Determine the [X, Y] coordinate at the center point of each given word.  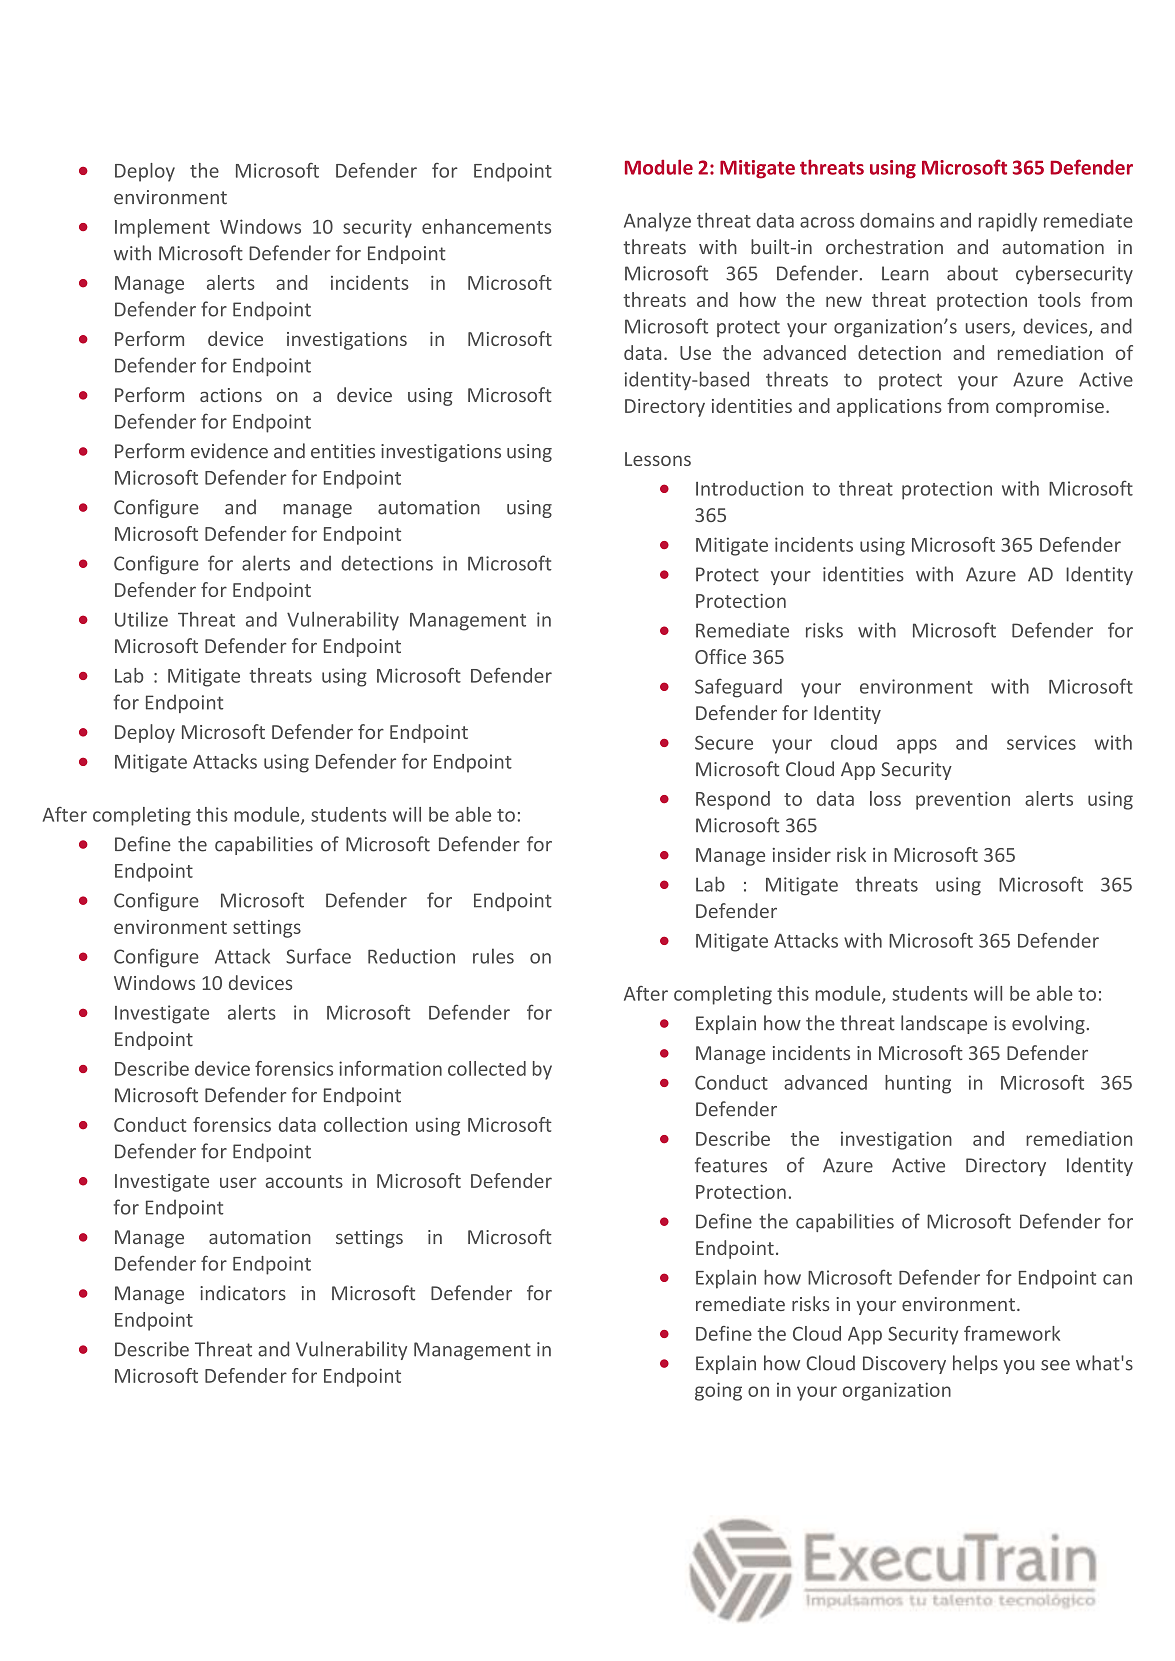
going [718, 1391]
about [972, 273]
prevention [963, 800]
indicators [243, 1293]
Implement [162, 228]
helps [975, 1364]
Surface [318, 956]
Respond [733, 800]
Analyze [657, 222]
